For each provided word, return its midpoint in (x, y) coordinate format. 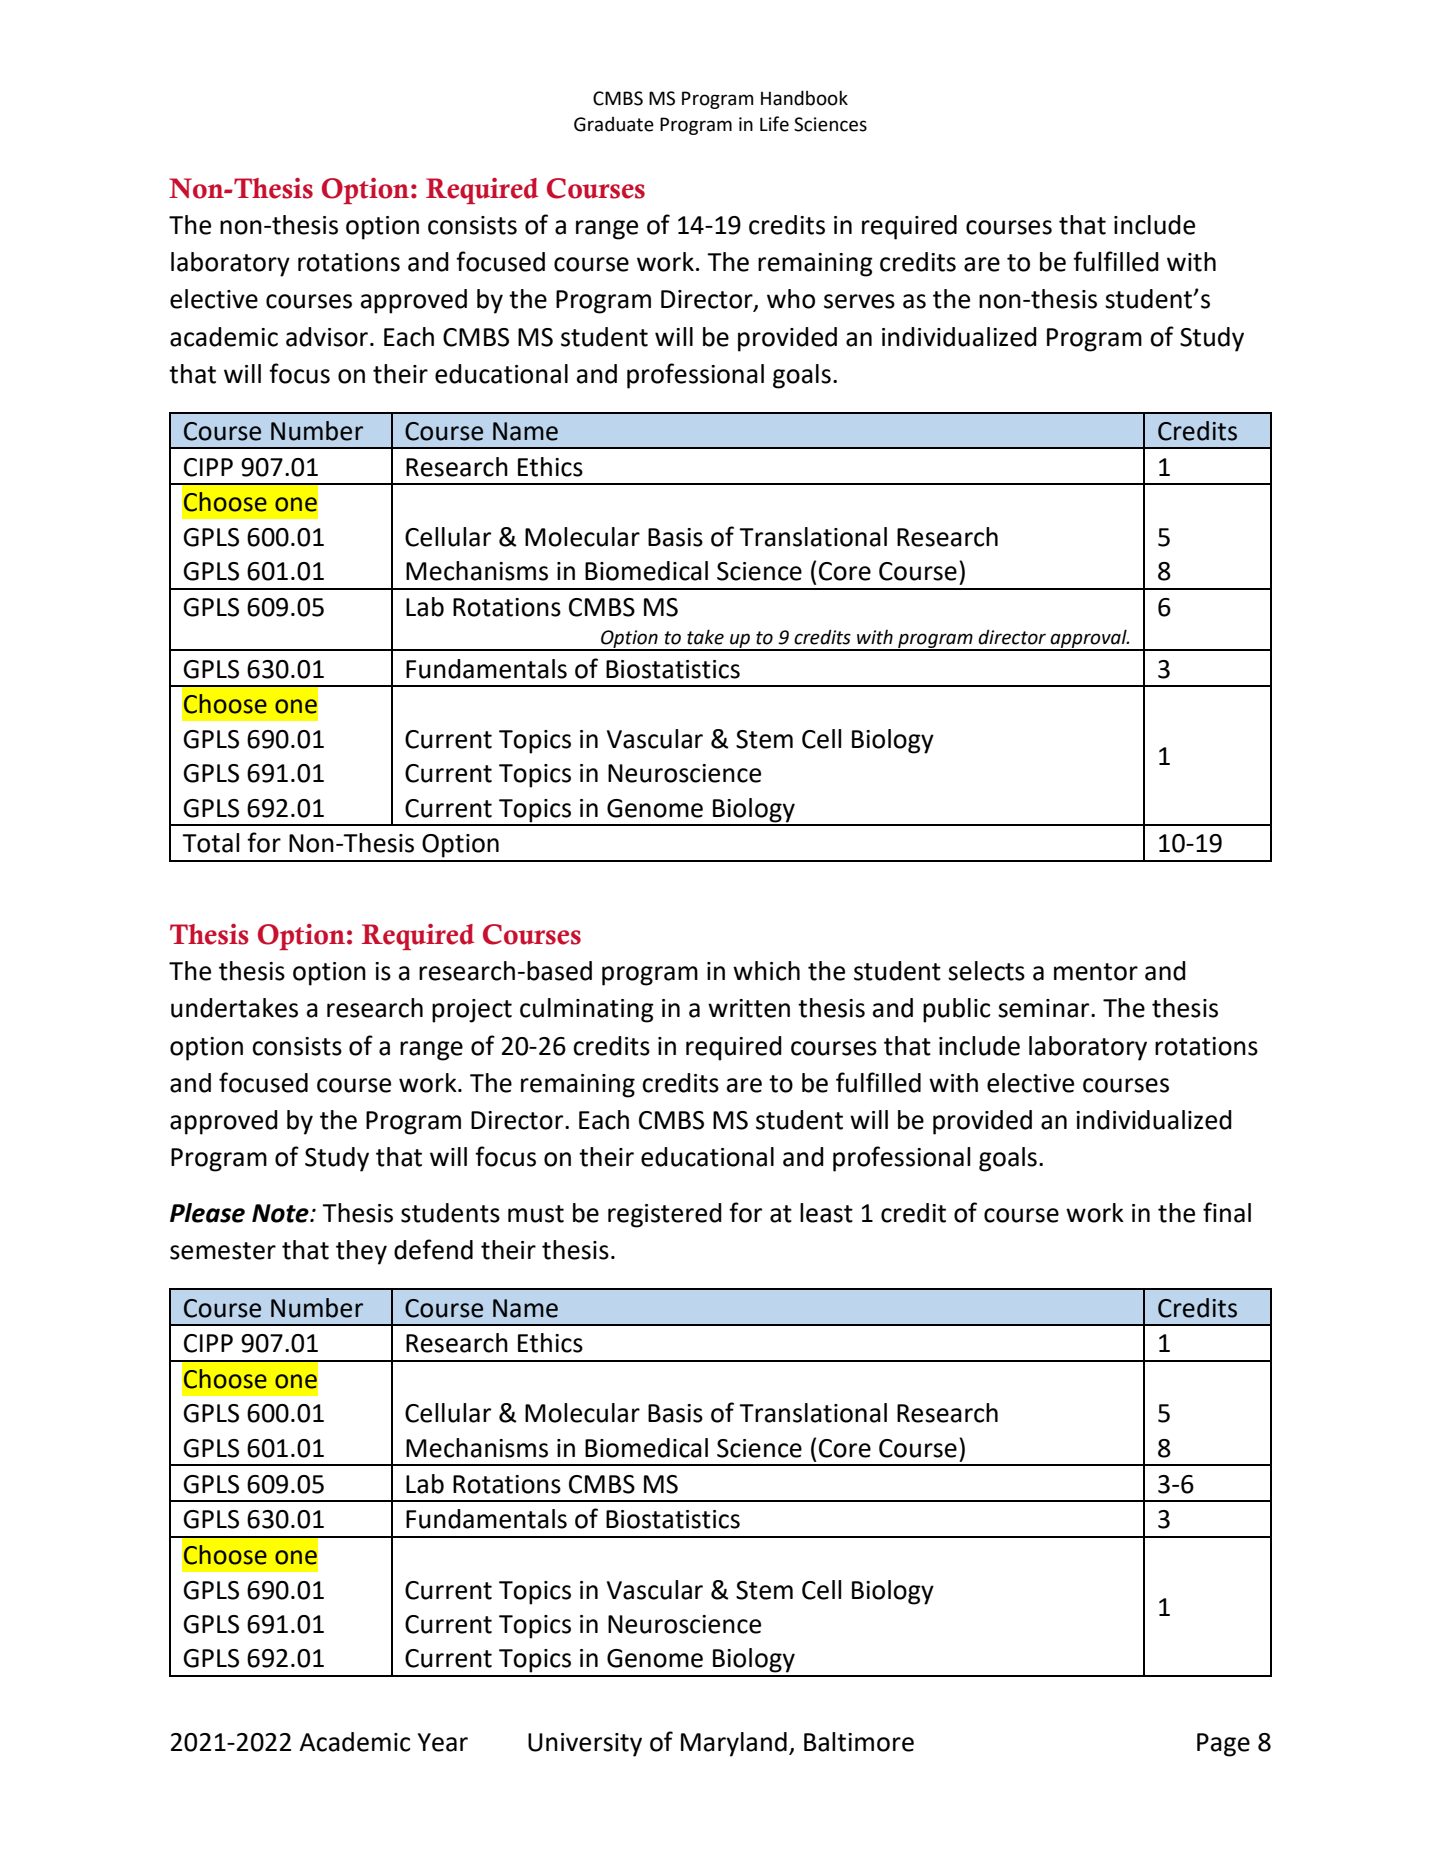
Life (774, 124)
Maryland (734, 1744)
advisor (327, 337)
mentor (1096, 972)
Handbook (804, 98)
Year (443, 1742)
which (766, 971)
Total (210, 843)
